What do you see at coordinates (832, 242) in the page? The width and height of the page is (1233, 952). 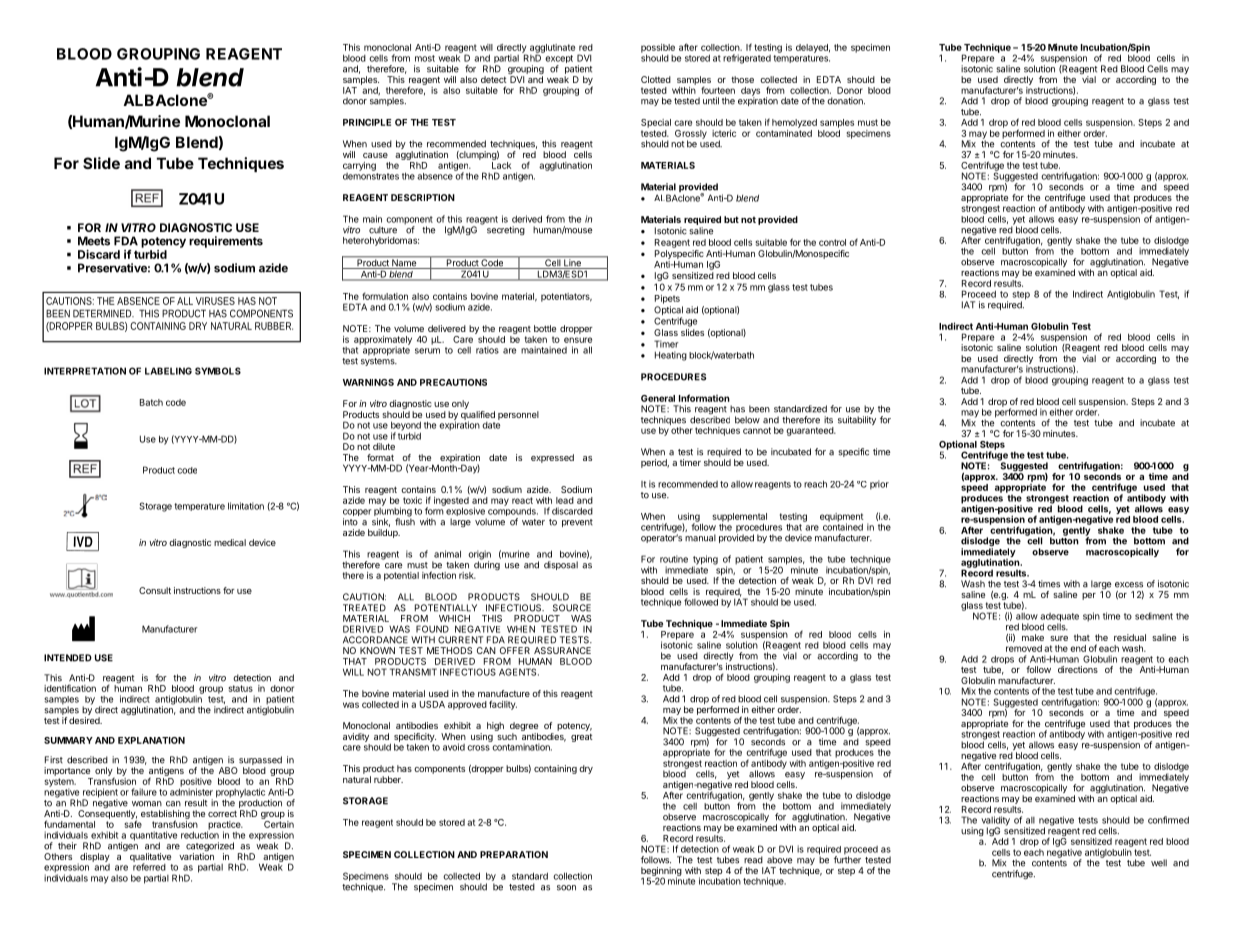 I see `control` at bounding box center [832, 242].
